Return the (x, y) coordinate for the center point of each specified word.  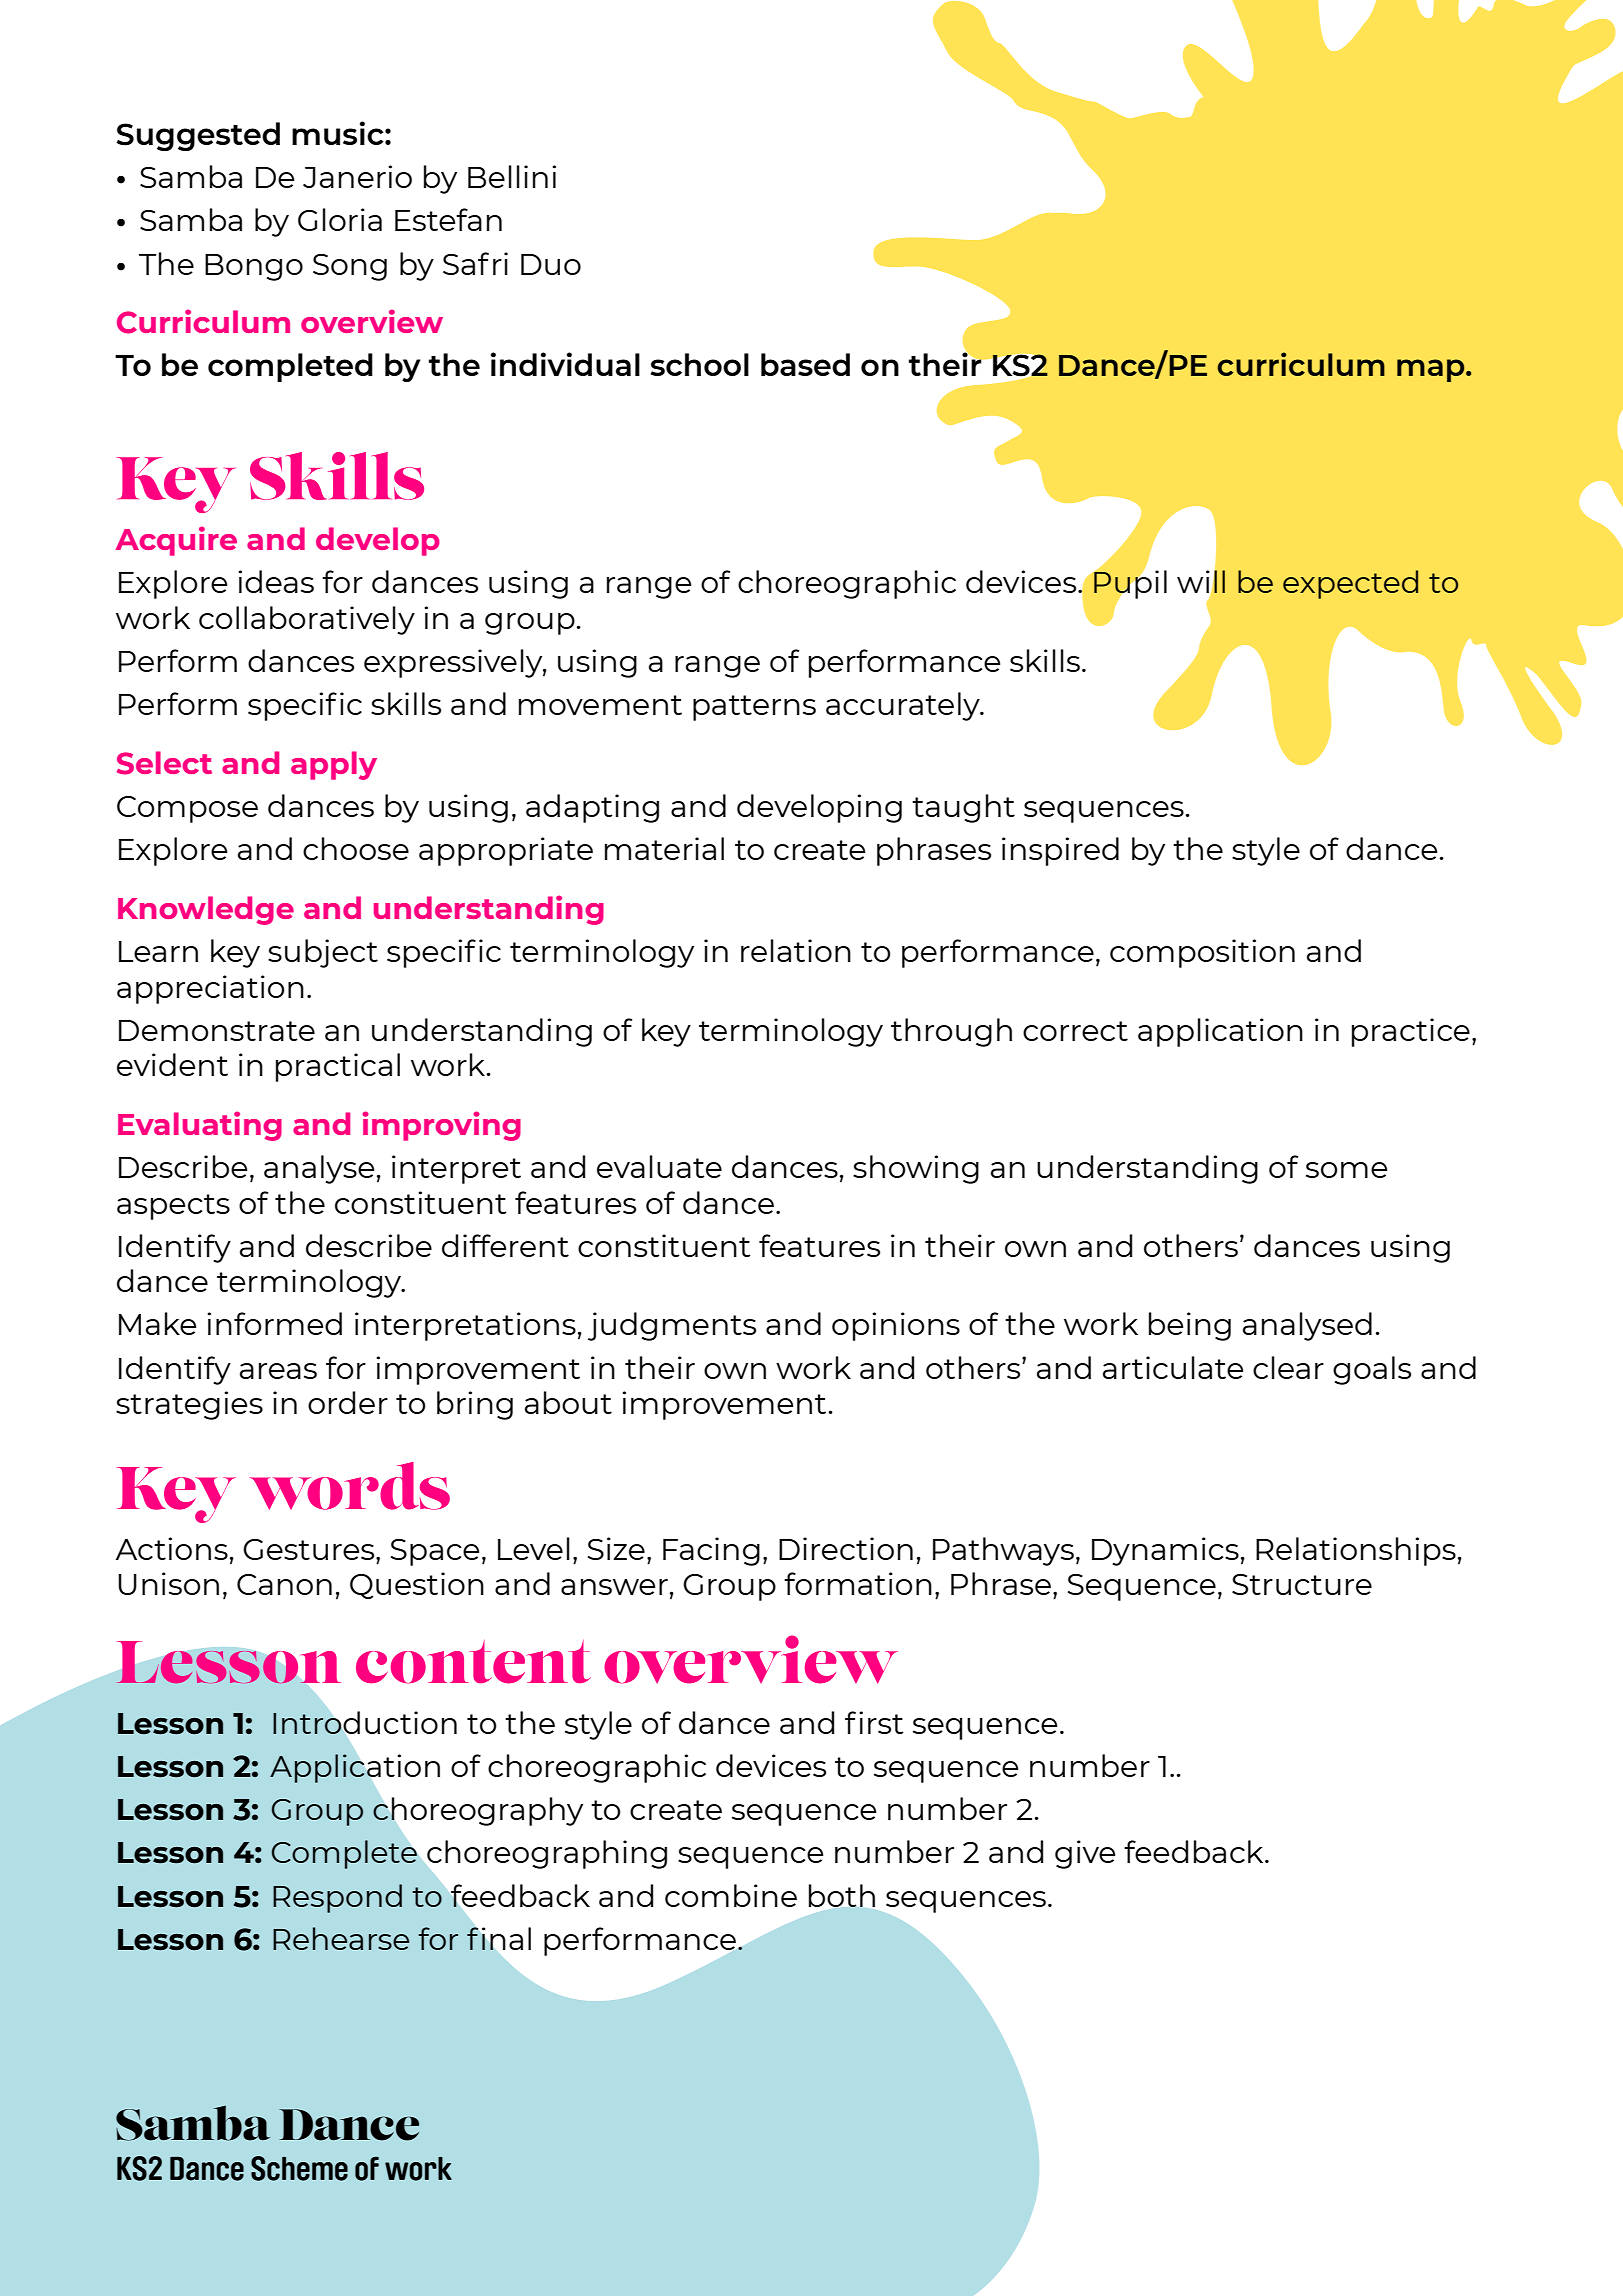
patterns (754, 708)
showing (916, 1169)
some (1346, 1170)
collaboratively (307, 620)
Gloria (340, 219)
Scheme (299, 2168)
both (842, 1895)
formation (858, 1583)
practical (338, 1067)
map (1432, 370)
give (1085, 1854)
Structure (1302, 1584)
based (805, 364)
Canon (284, 1584)
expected (1350, 584)
